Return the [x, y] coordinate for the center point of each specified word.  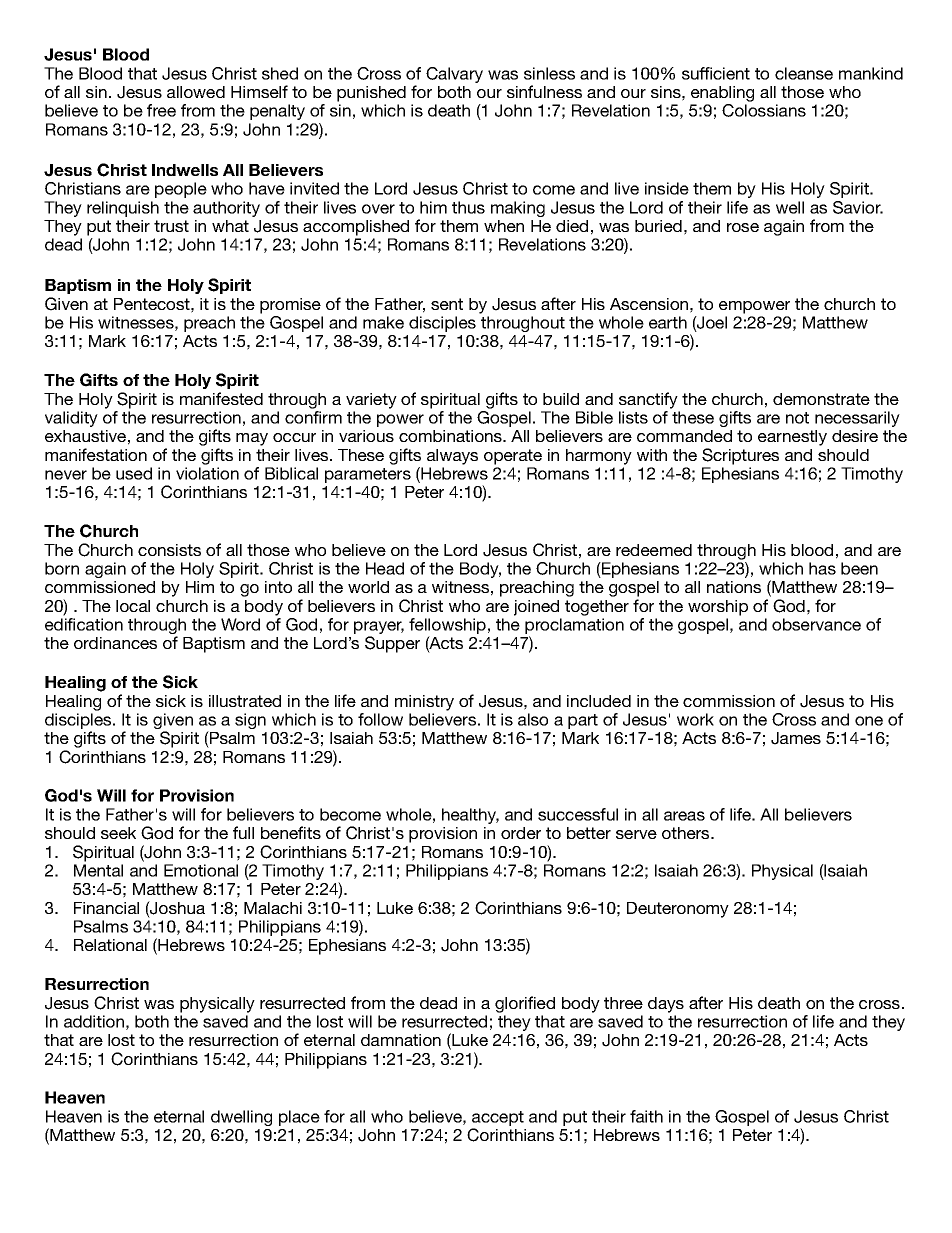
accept [497, 1120]
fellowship [447, 627]
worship [718, 608]
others [687, 833]
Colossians [764, 110]
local [133, 606]
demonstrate [821, 399]
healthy [470, 816]
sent [447, 304]
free [161, 110]
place [299, 1118]
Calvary [454, 75]
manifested [221, 398]
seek [118, 833]
